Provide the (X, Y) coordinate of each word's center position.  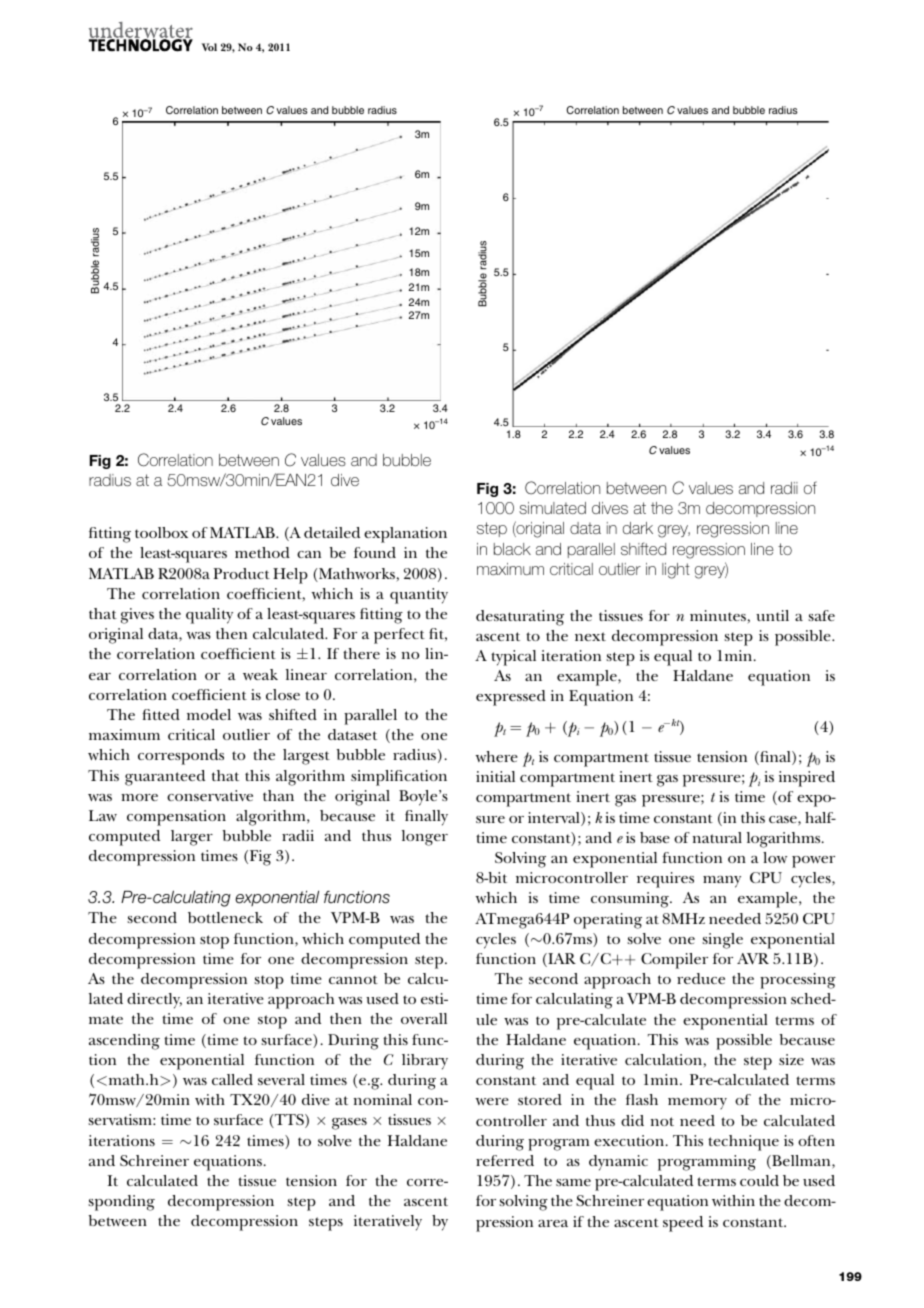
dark (638, 528)
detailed (332, 532)
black (512, 549)
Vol (209, 47)
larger (192, 838)
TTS (289, 1121)
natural (717, 837)
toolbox (161, 532)
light (676, 571)
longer (425, 838)
